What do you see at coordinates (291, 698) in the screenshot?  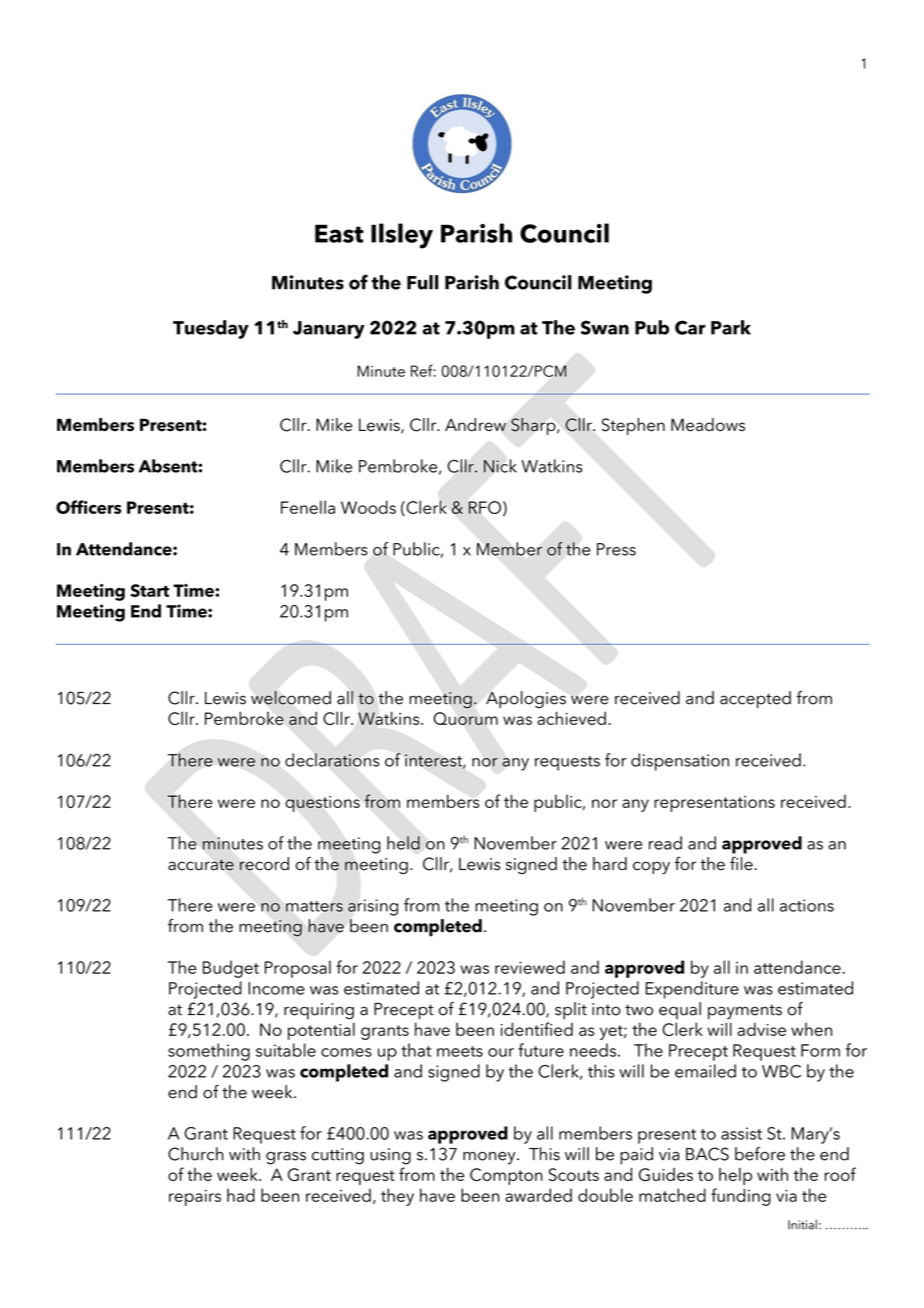 I see `welcomed` at bounding box center [291, 698].
